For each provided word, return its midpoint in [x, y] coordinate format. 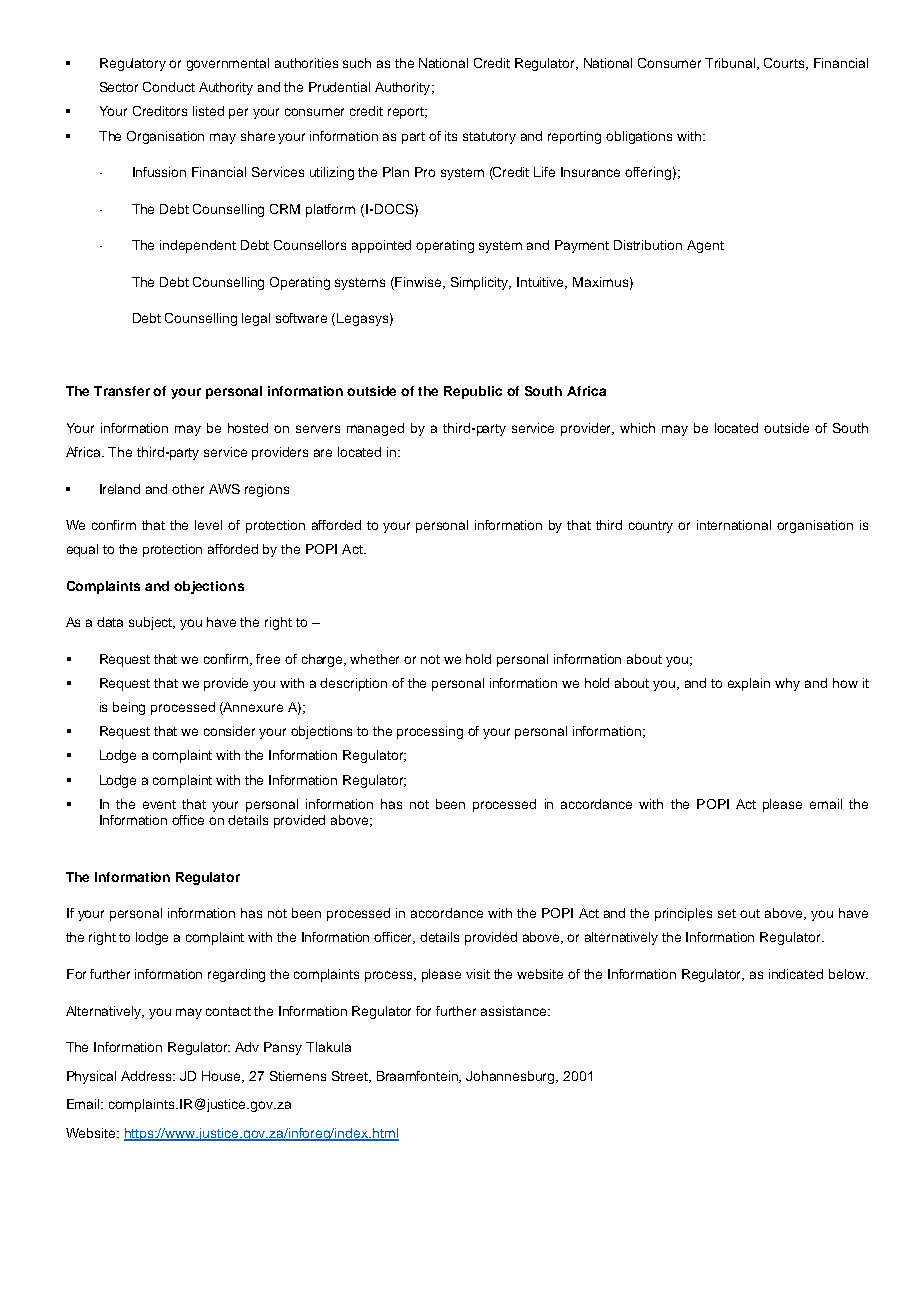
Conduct [169, 87]
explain [749, 684]
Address [148, 1076]
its [451, 136]
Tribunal [731, 64]
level [208, 525]
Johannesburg [511, 1077]
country [651, 527]
